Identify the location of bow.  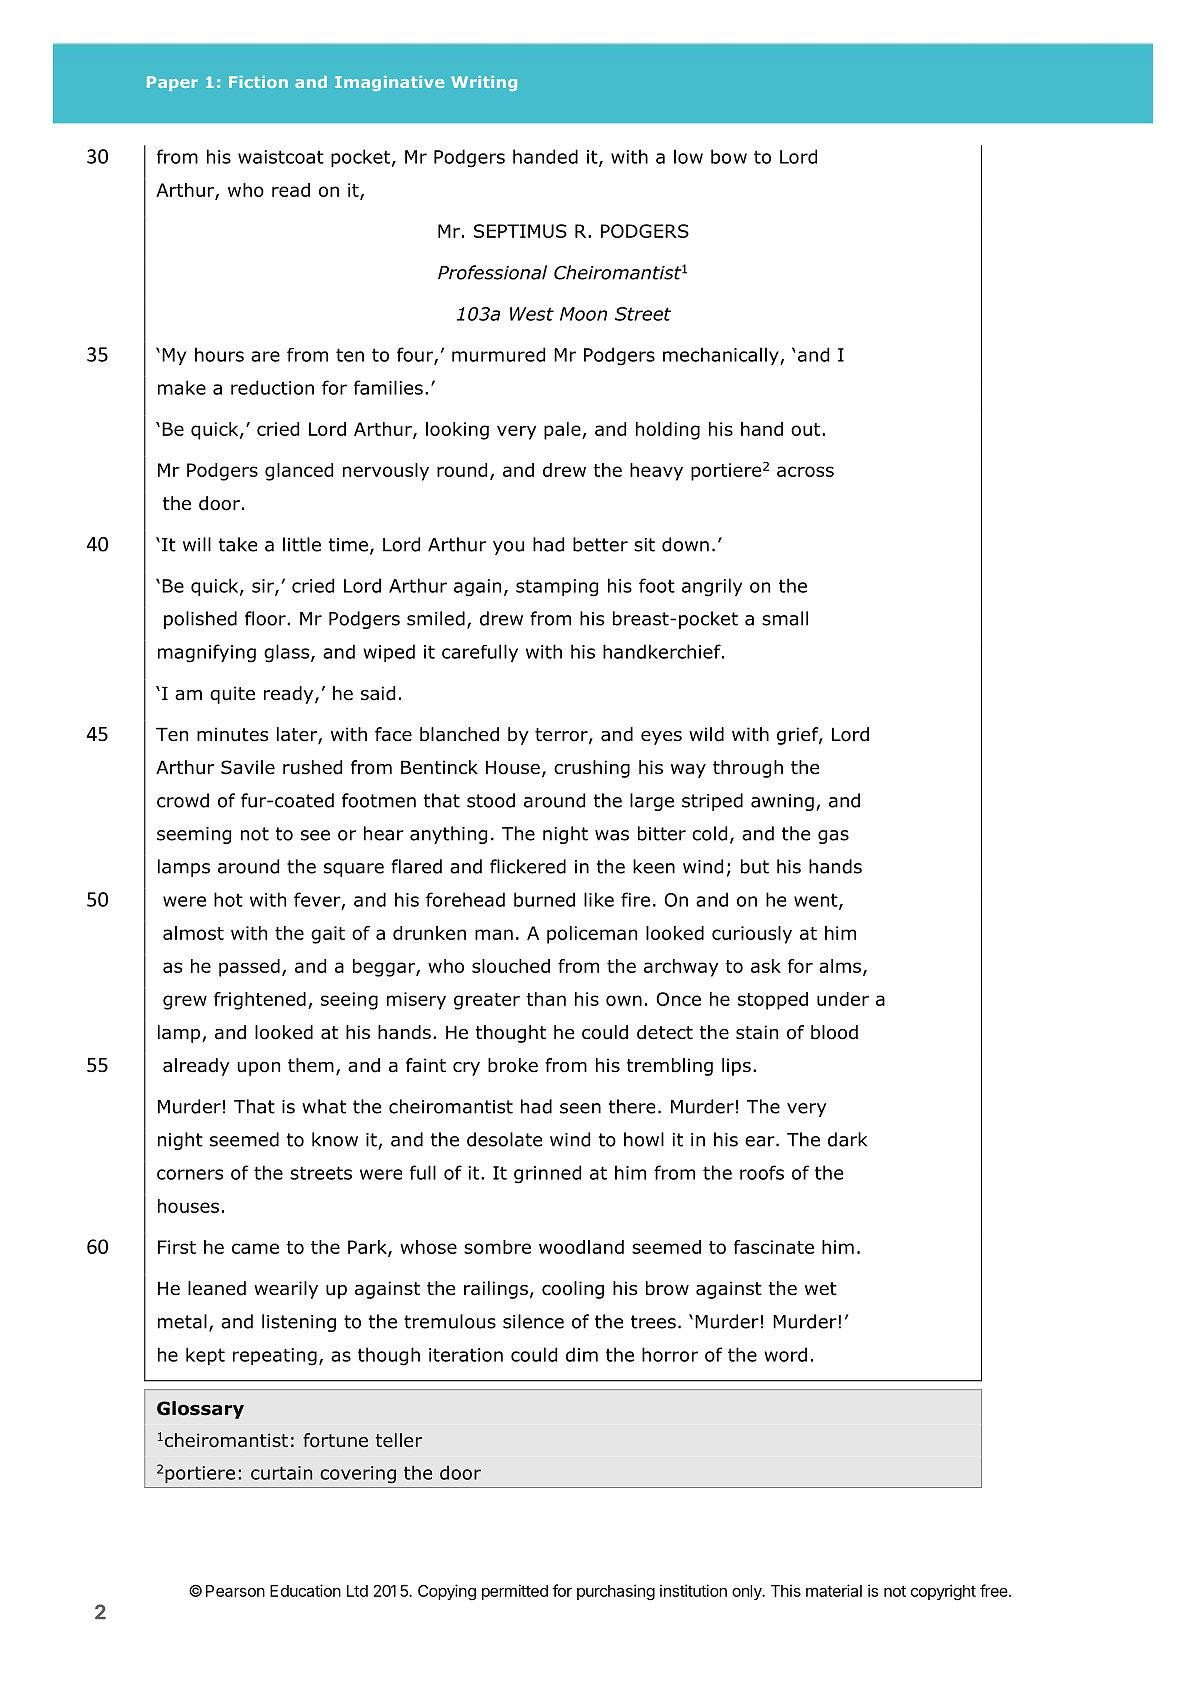
(729, 156).
